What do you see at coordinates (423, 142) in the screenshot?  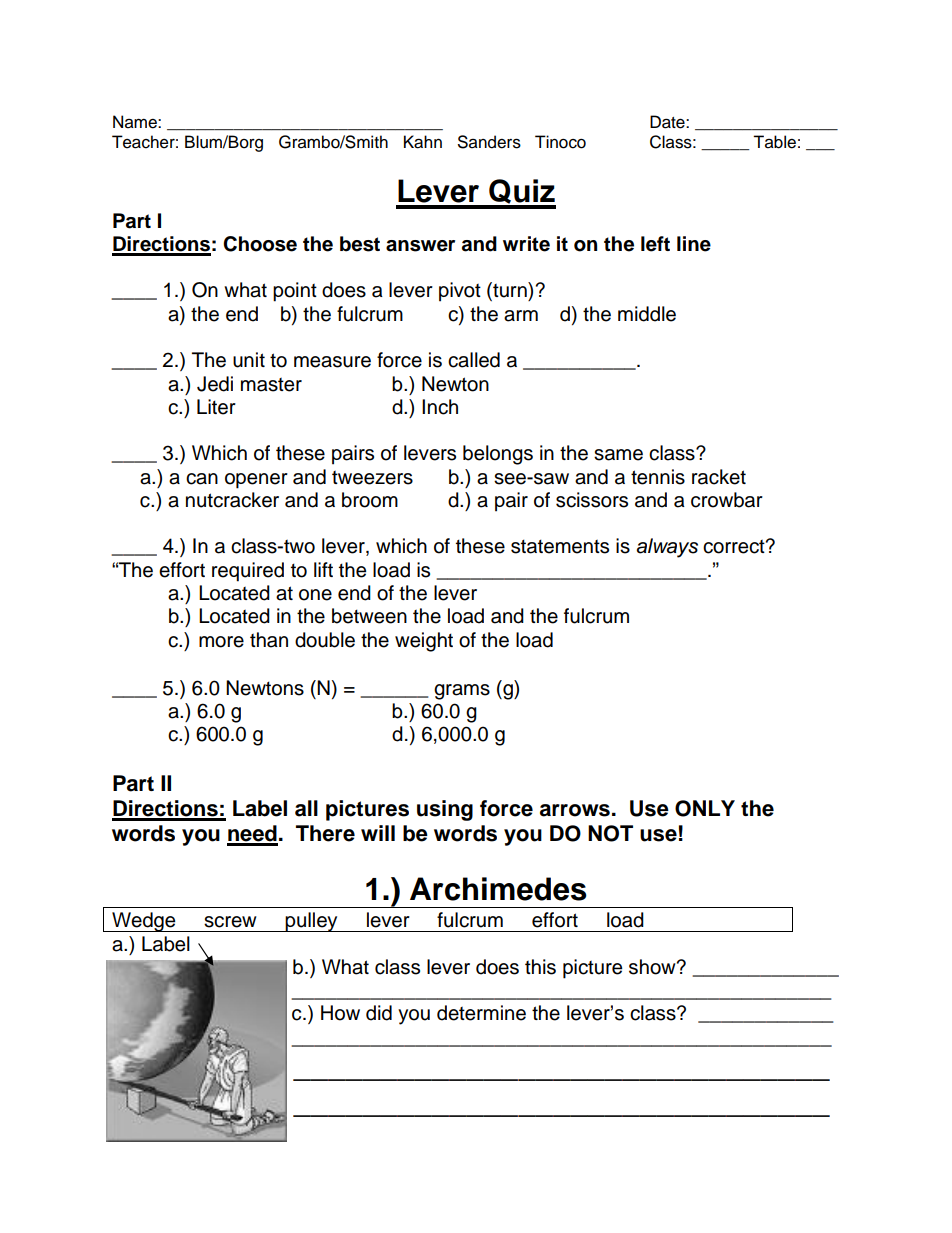 I see `Kahn` at bounding box center [423, 142].
